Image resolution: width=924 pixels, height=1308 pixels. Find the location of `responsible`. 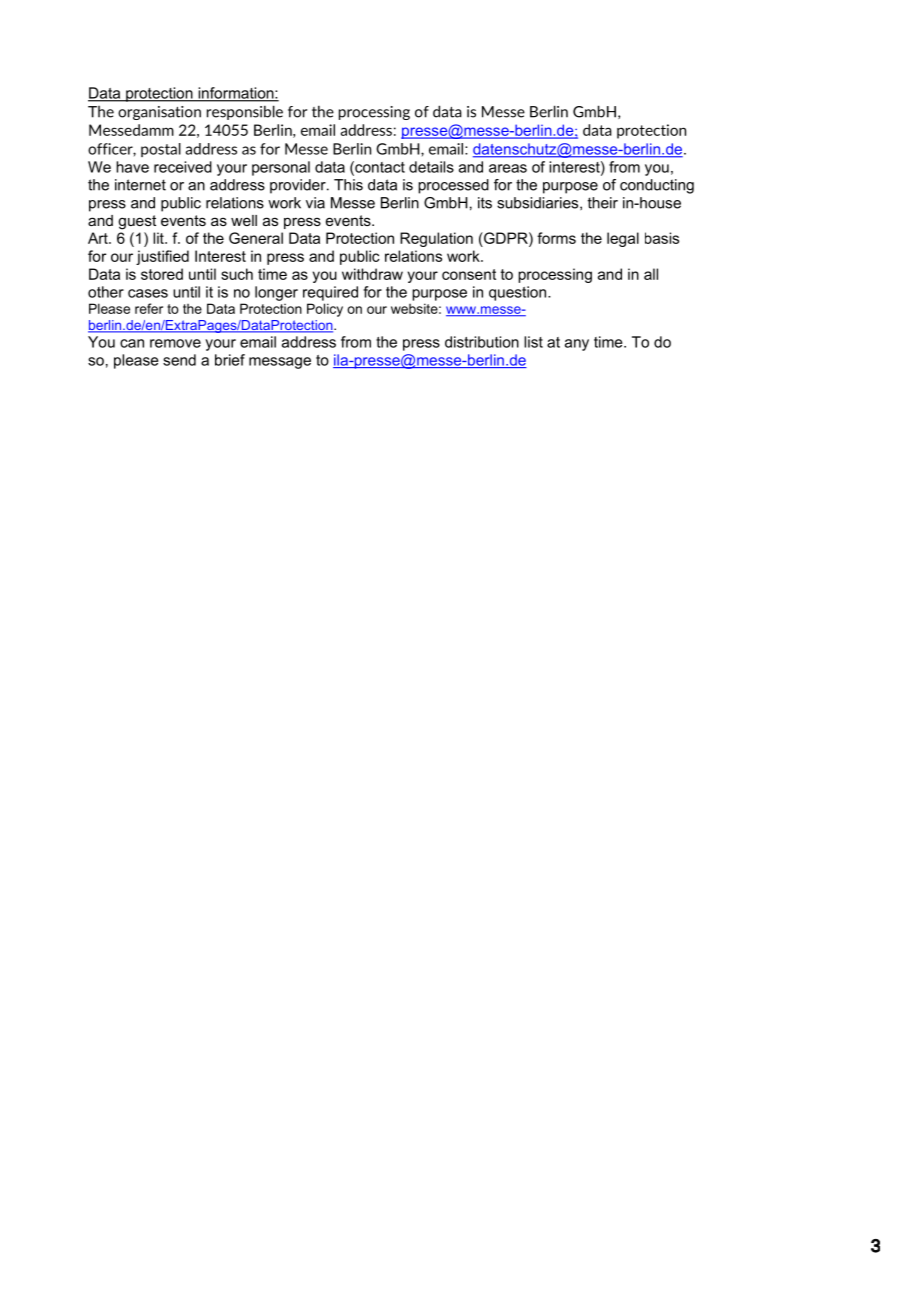

responsible is located at coordinates (245, 112).
